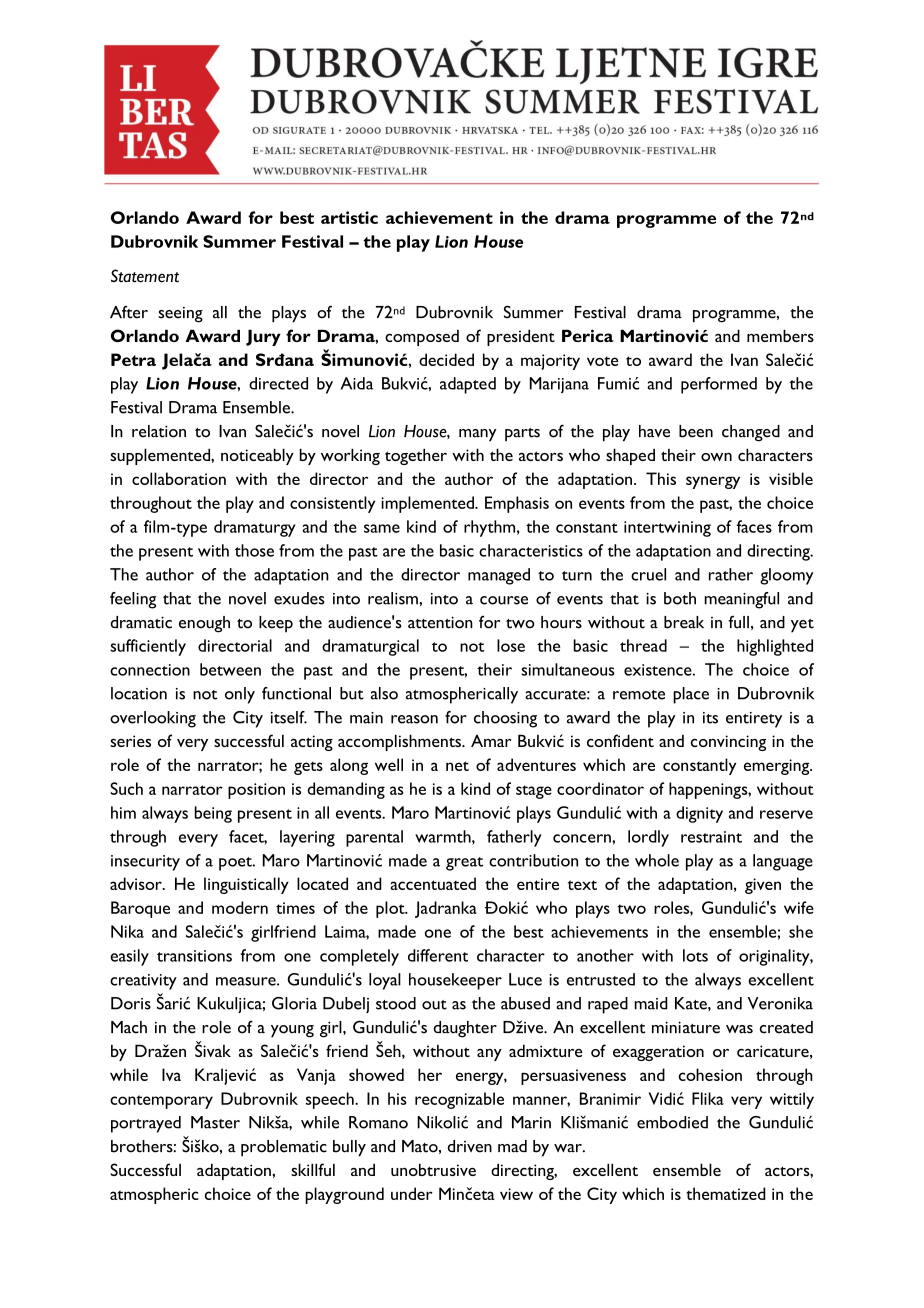 This page has width=924, height=1308. What do you see at coordinates (499, 576) in the page?
I see `managed` at bounding box center [499, 576].
